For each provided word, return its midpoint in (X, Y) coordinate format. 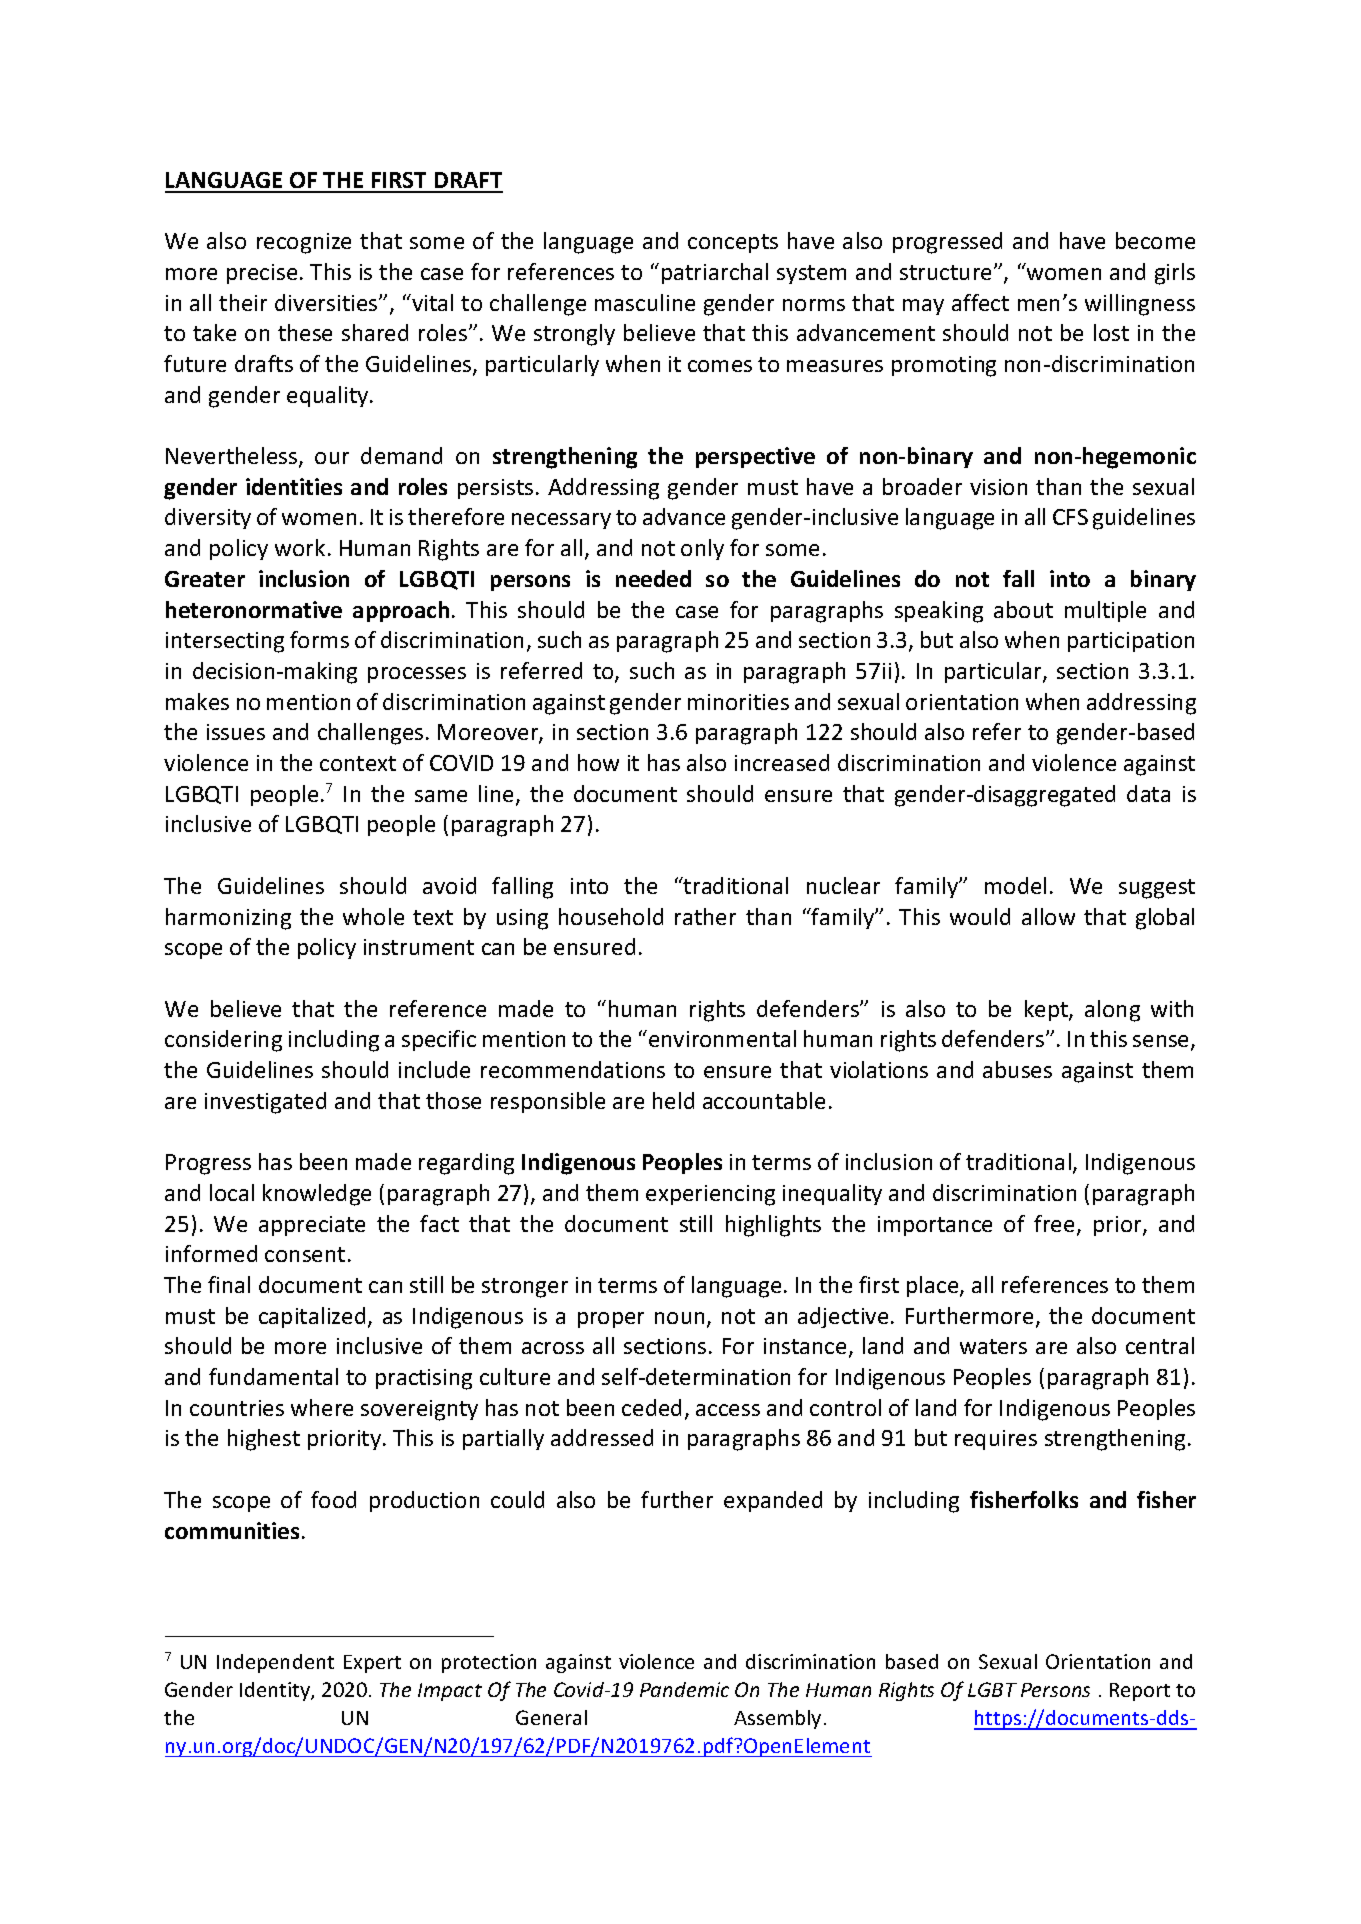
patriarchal (715, 273)
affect (980, 302)
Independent (275, 1663)
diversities (327, 302)
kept (1047, 1010)
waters (993, 1346)
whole (373, 916)
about (1023, 609)
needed (653, 578)
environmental (722, 1038)
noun (679, 1318)
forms (319, 639)
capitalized (312, 1317)
